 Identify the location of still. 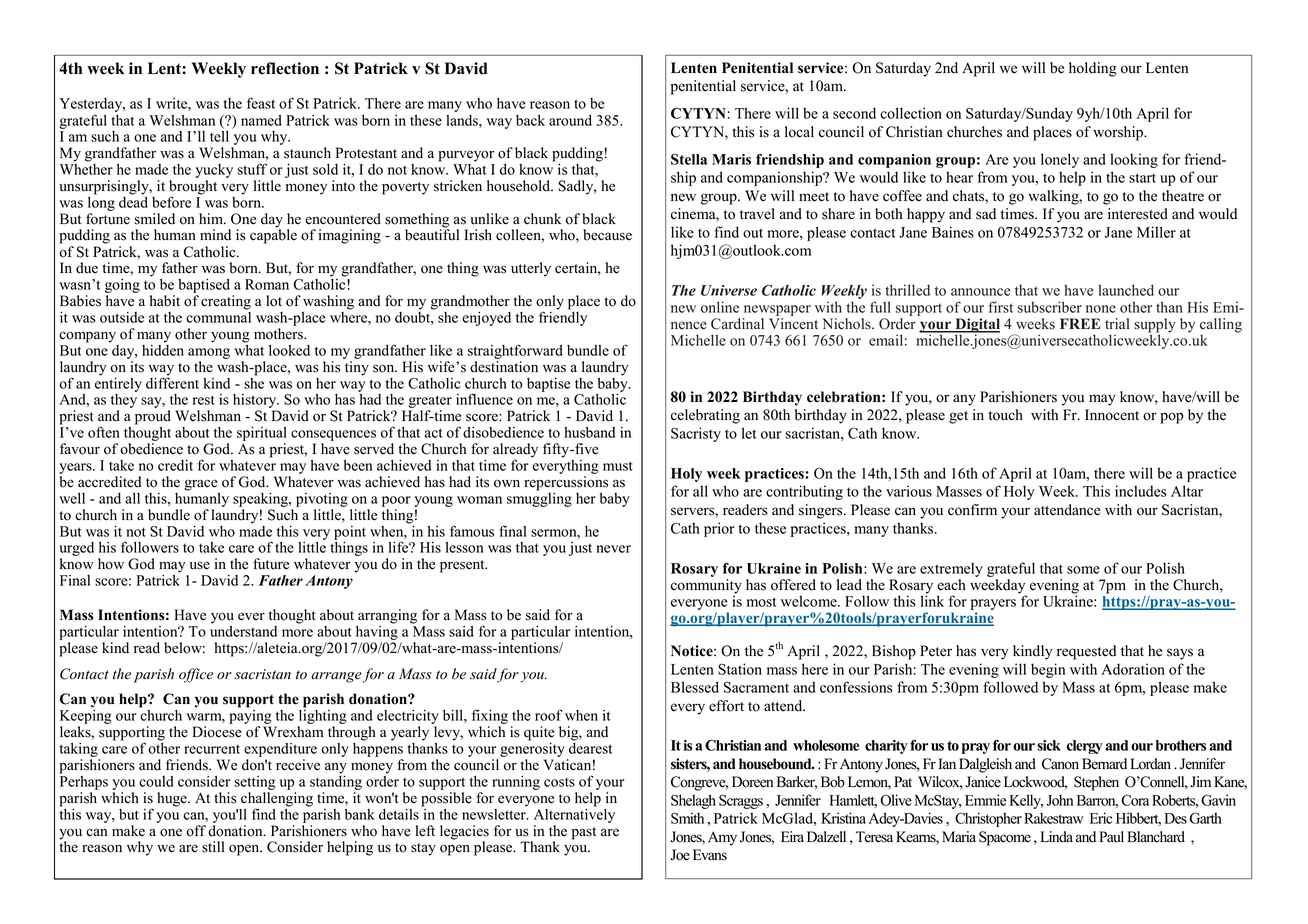
(213, 847).
